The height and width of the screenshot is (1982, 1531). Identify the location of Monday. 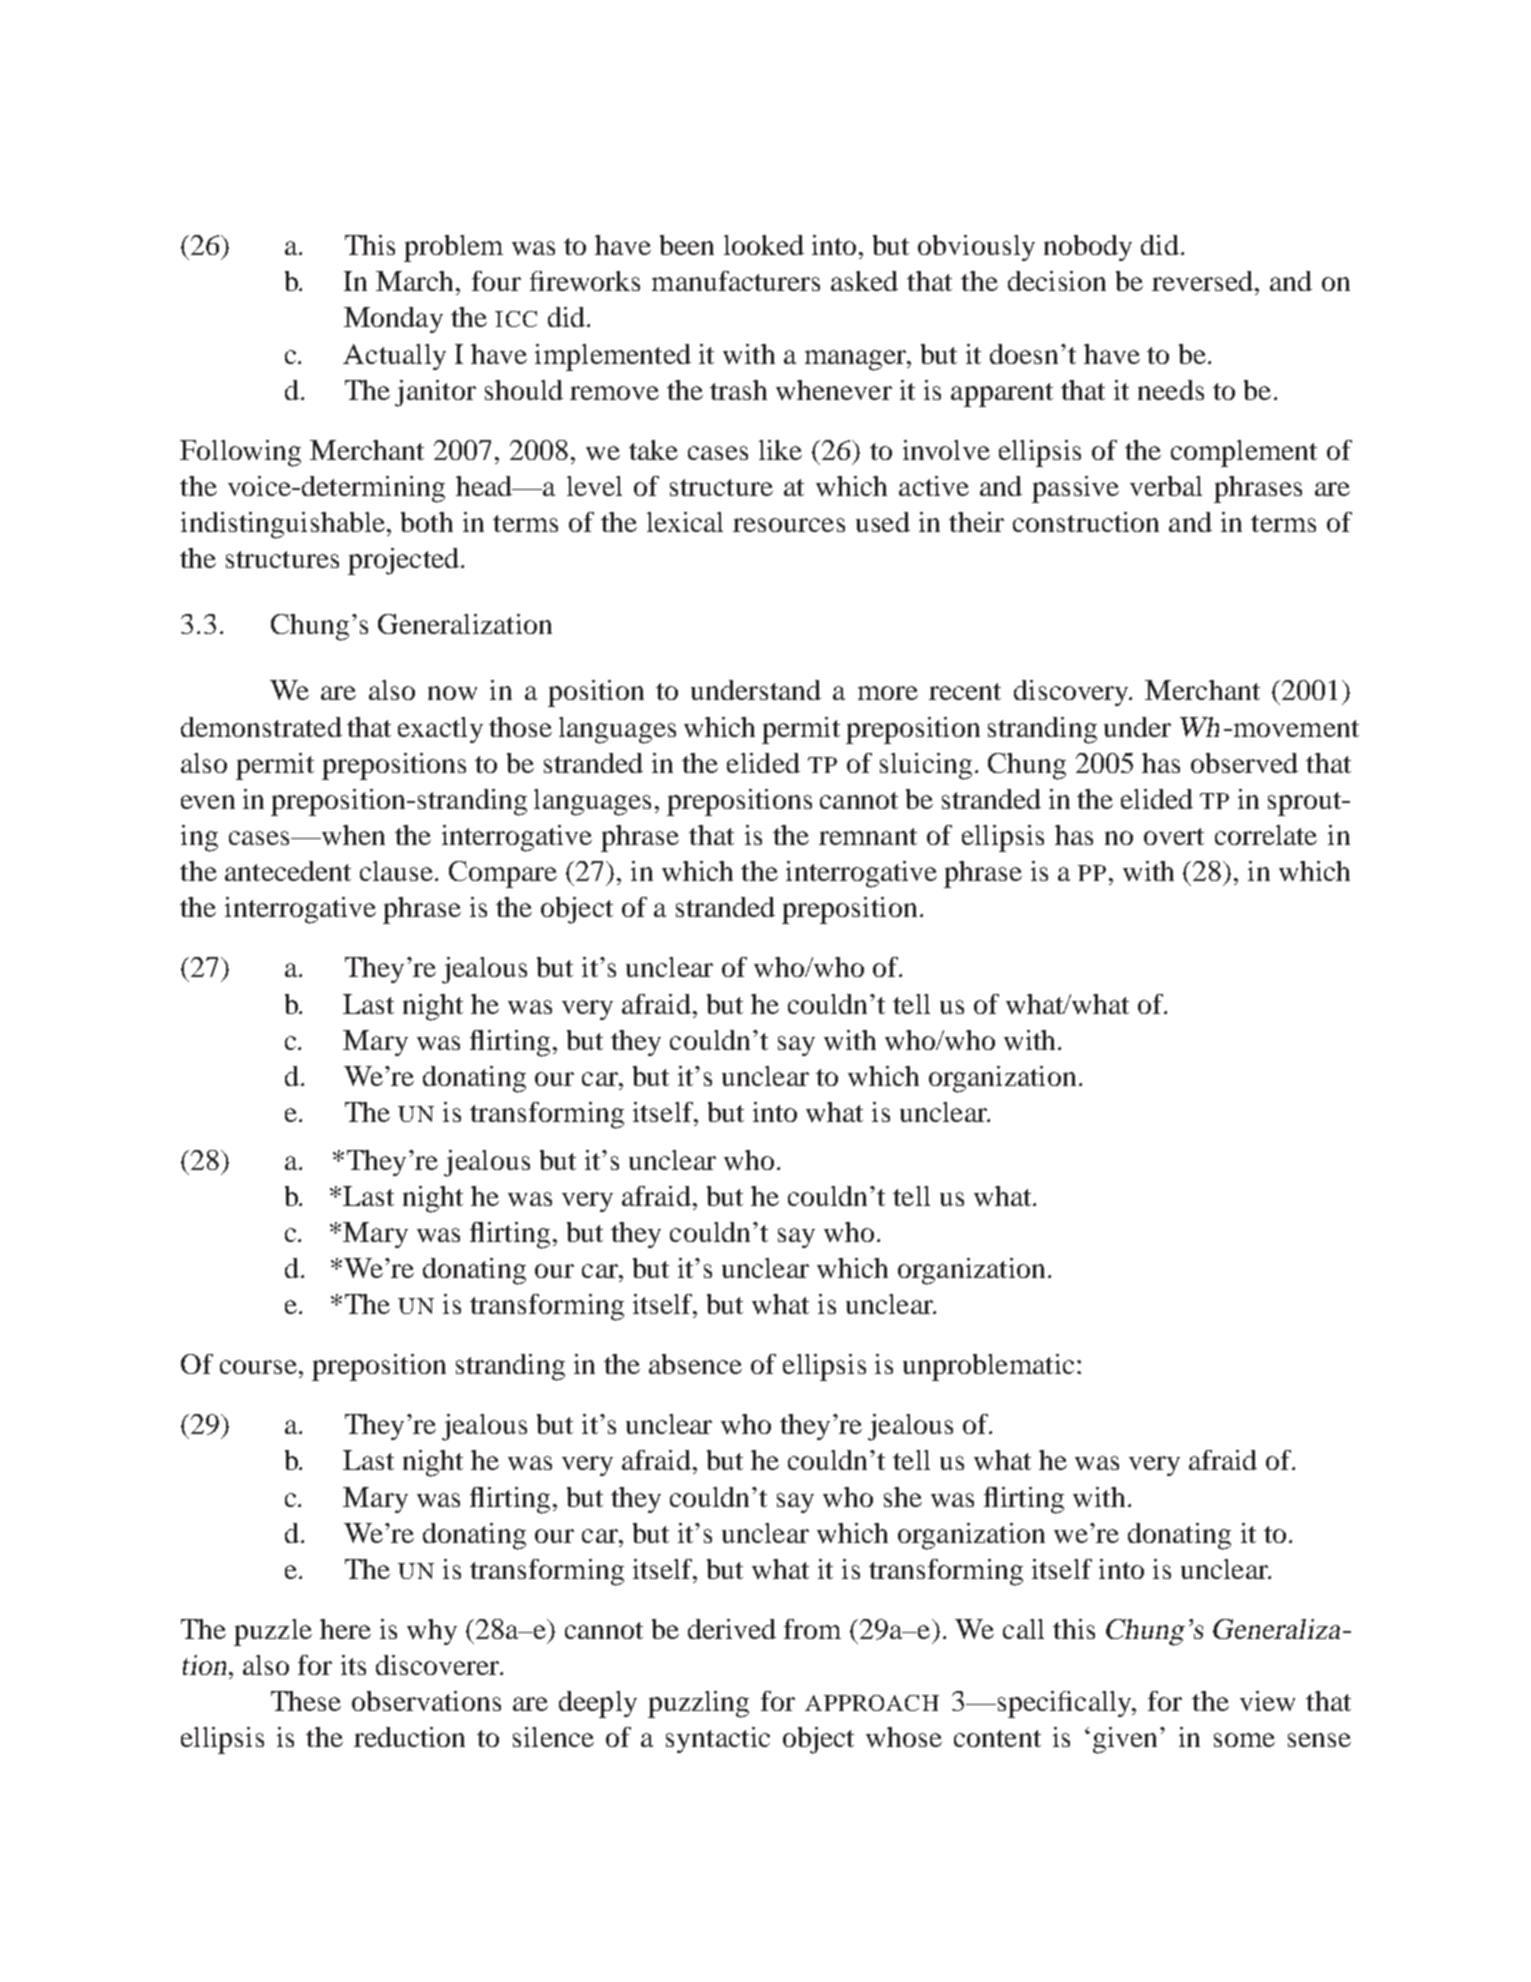
(393, 320).
